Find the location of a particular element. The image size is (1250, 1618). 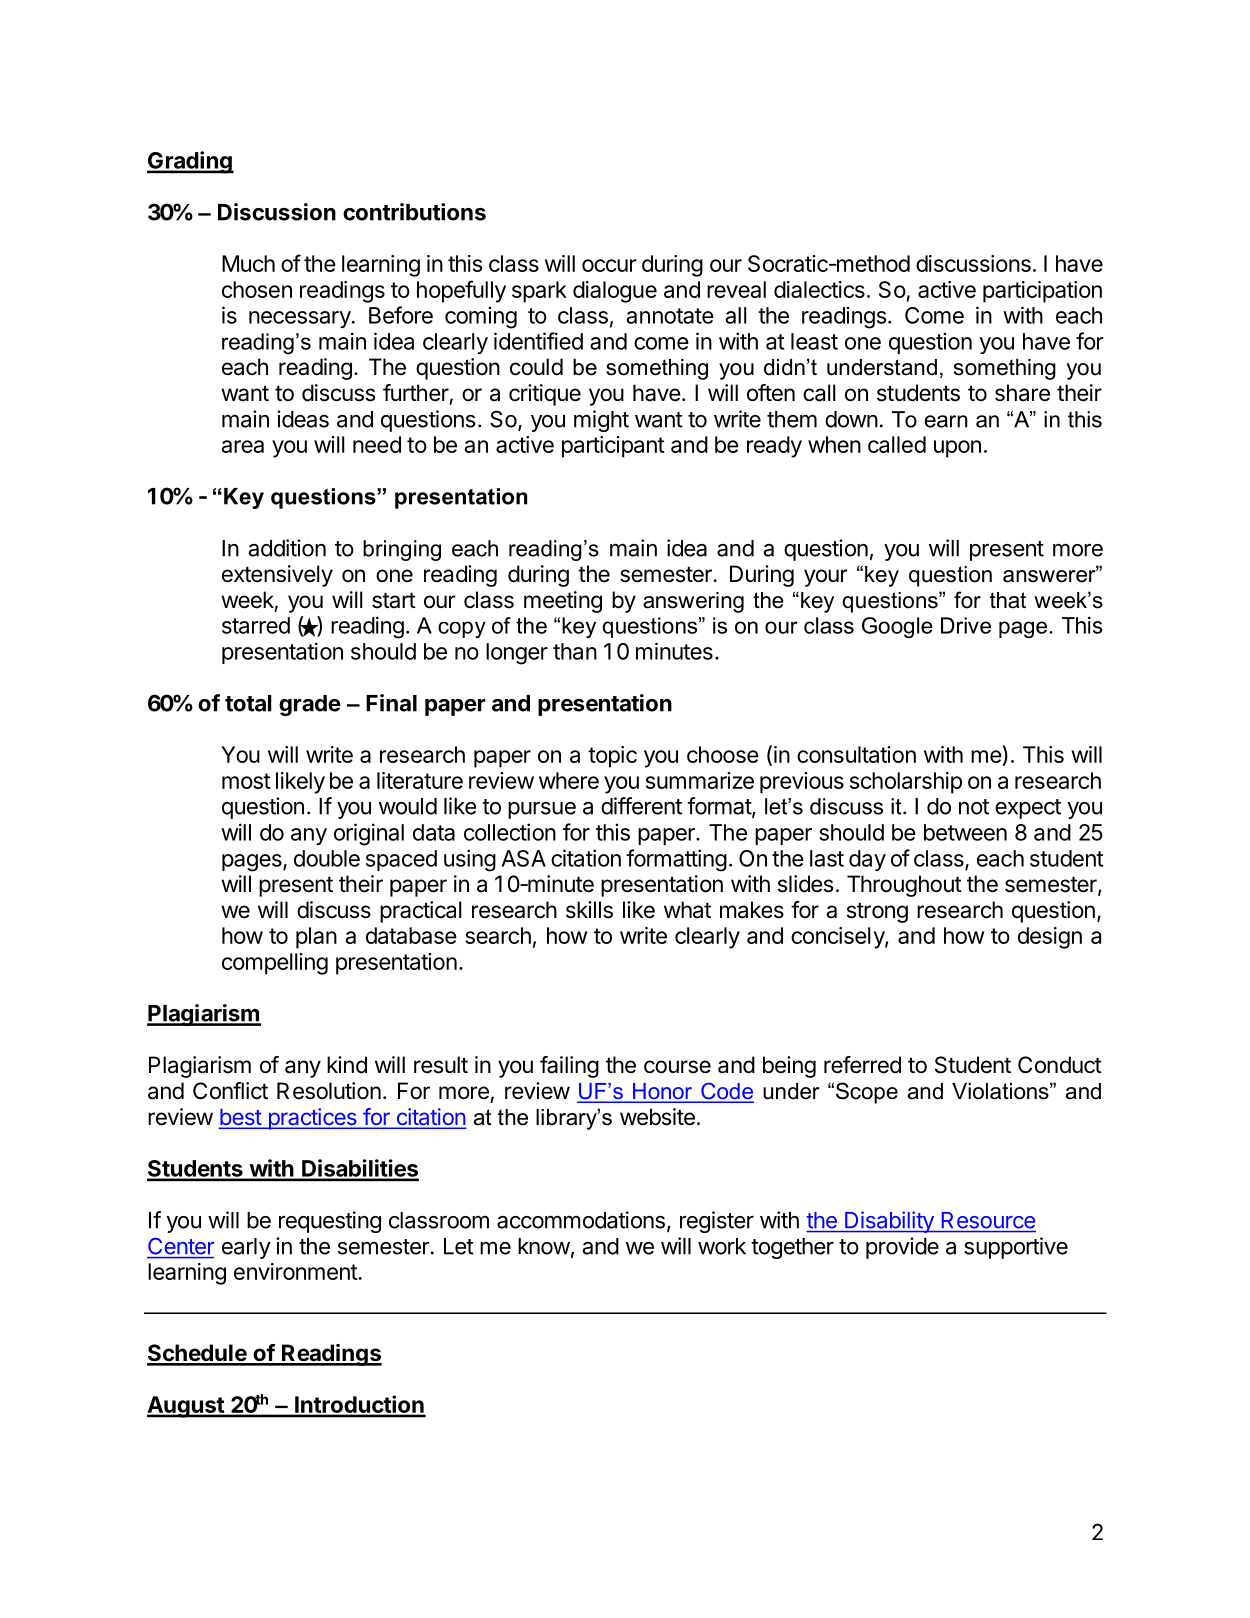

Much is located at coordinates (248, 263).
